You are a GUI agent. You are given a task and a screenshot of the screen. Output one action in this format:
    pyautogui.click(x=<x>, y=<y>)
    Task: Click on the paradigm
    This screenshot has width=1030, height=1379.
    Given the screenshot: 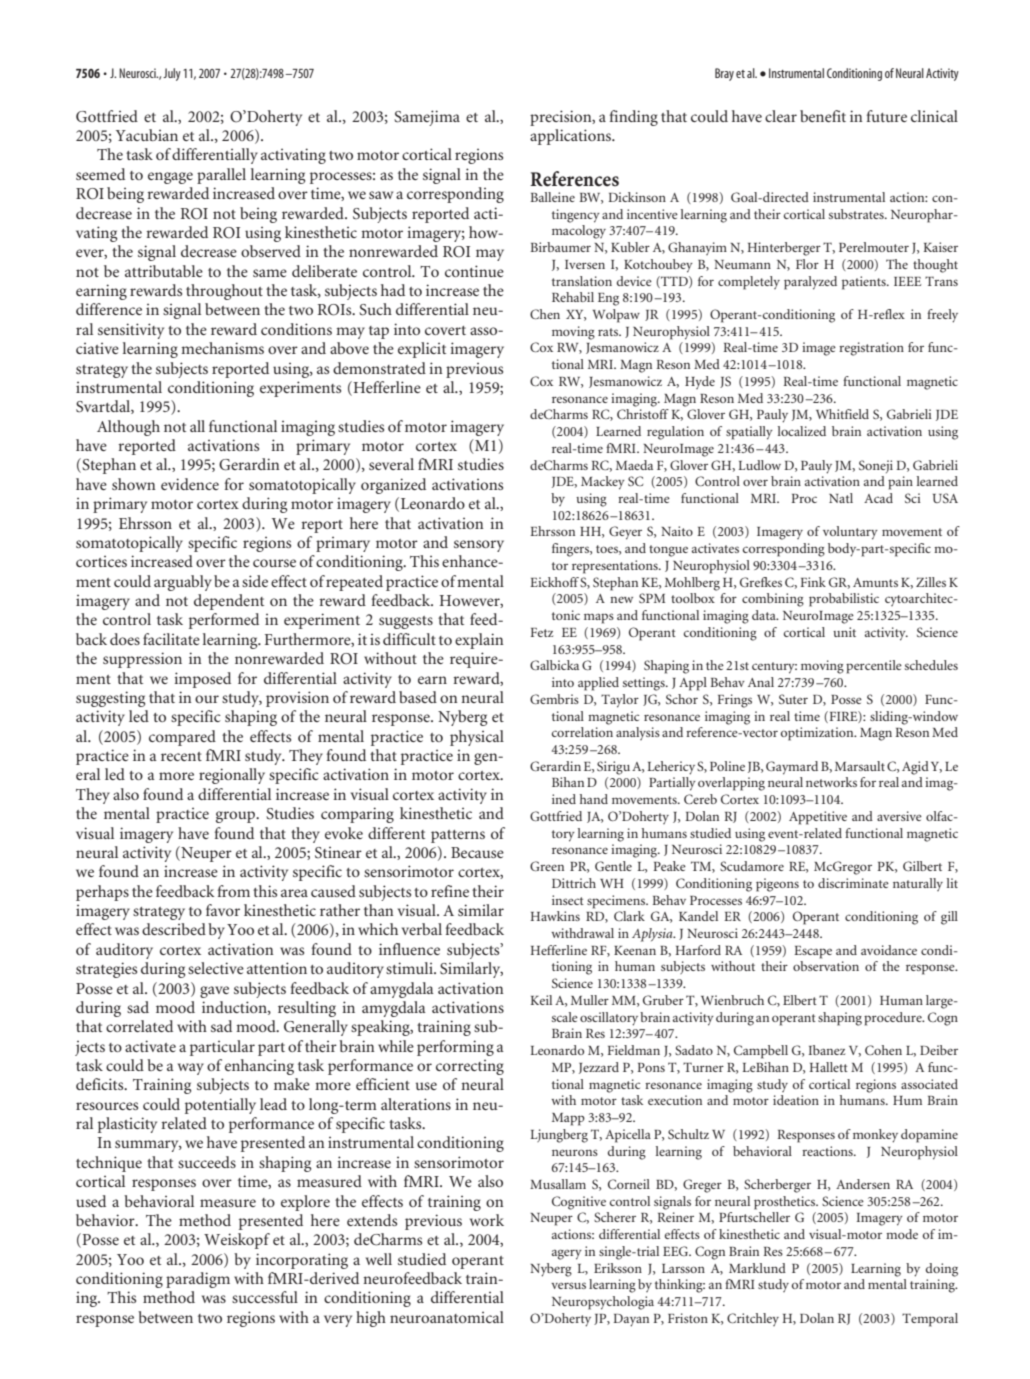 What is the action you would take?
    pyautogui.click(x=198, y=1280)
